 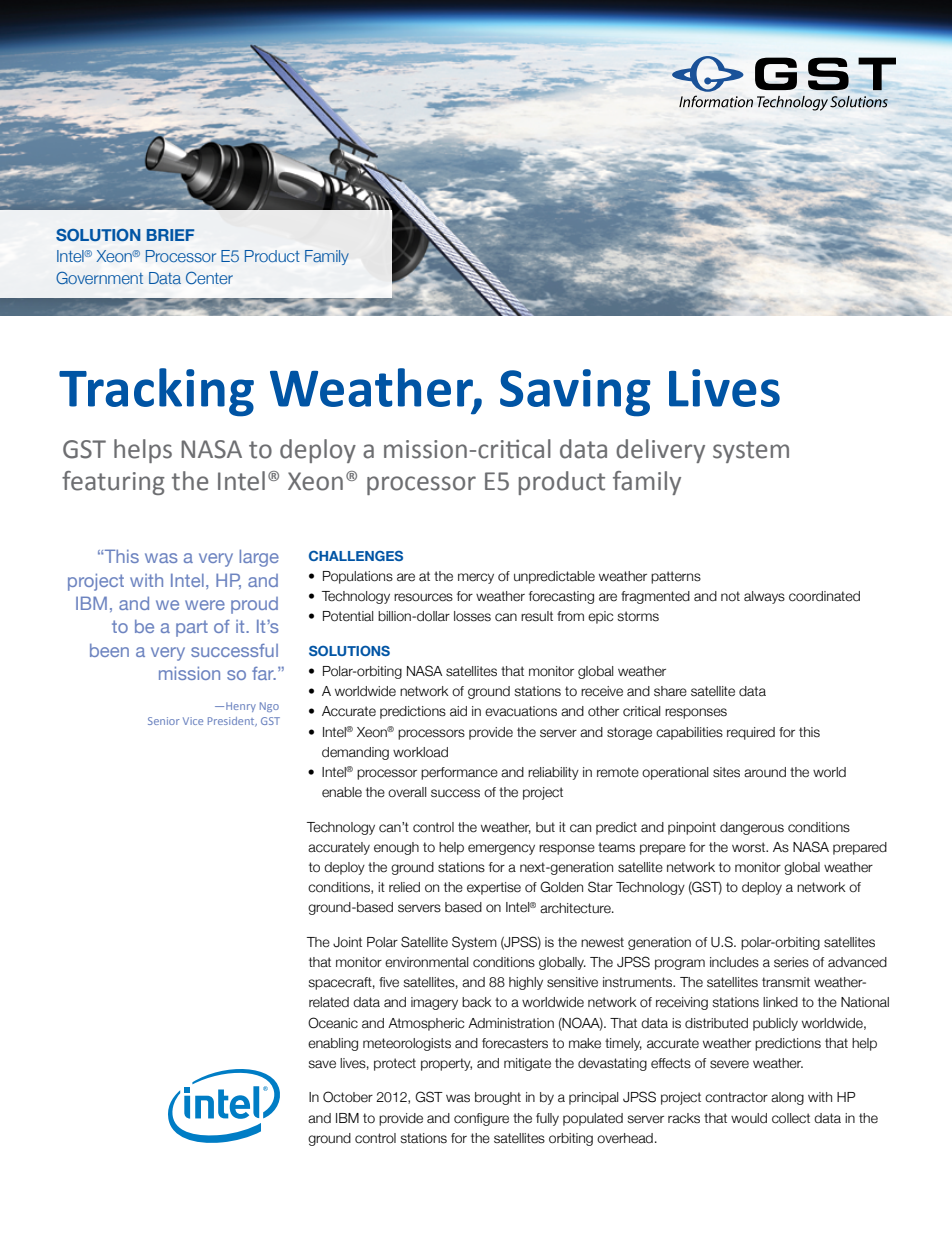 I want to click on Center, so click(x=209, y=277).
